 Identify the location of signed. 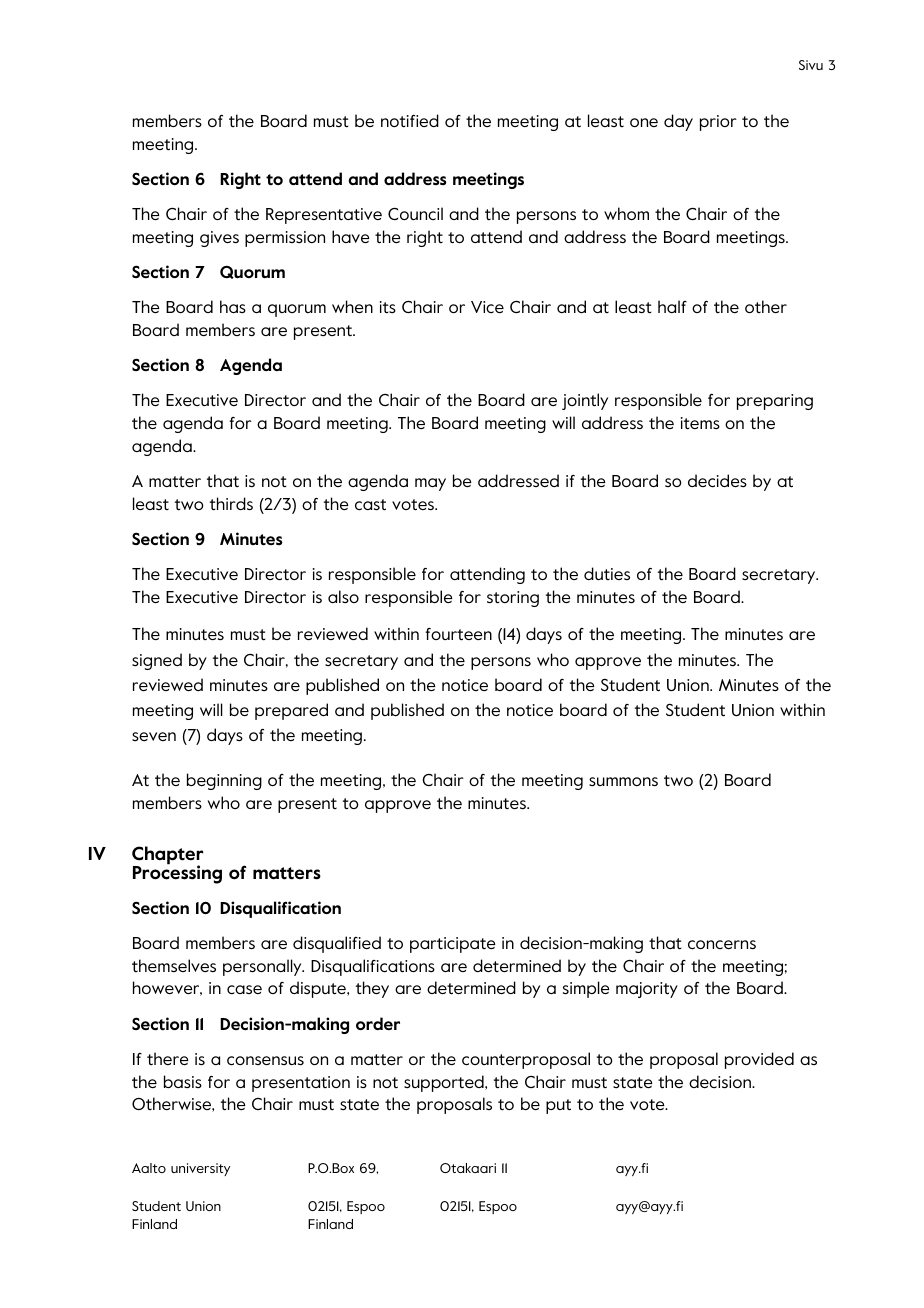
(157, 661).
